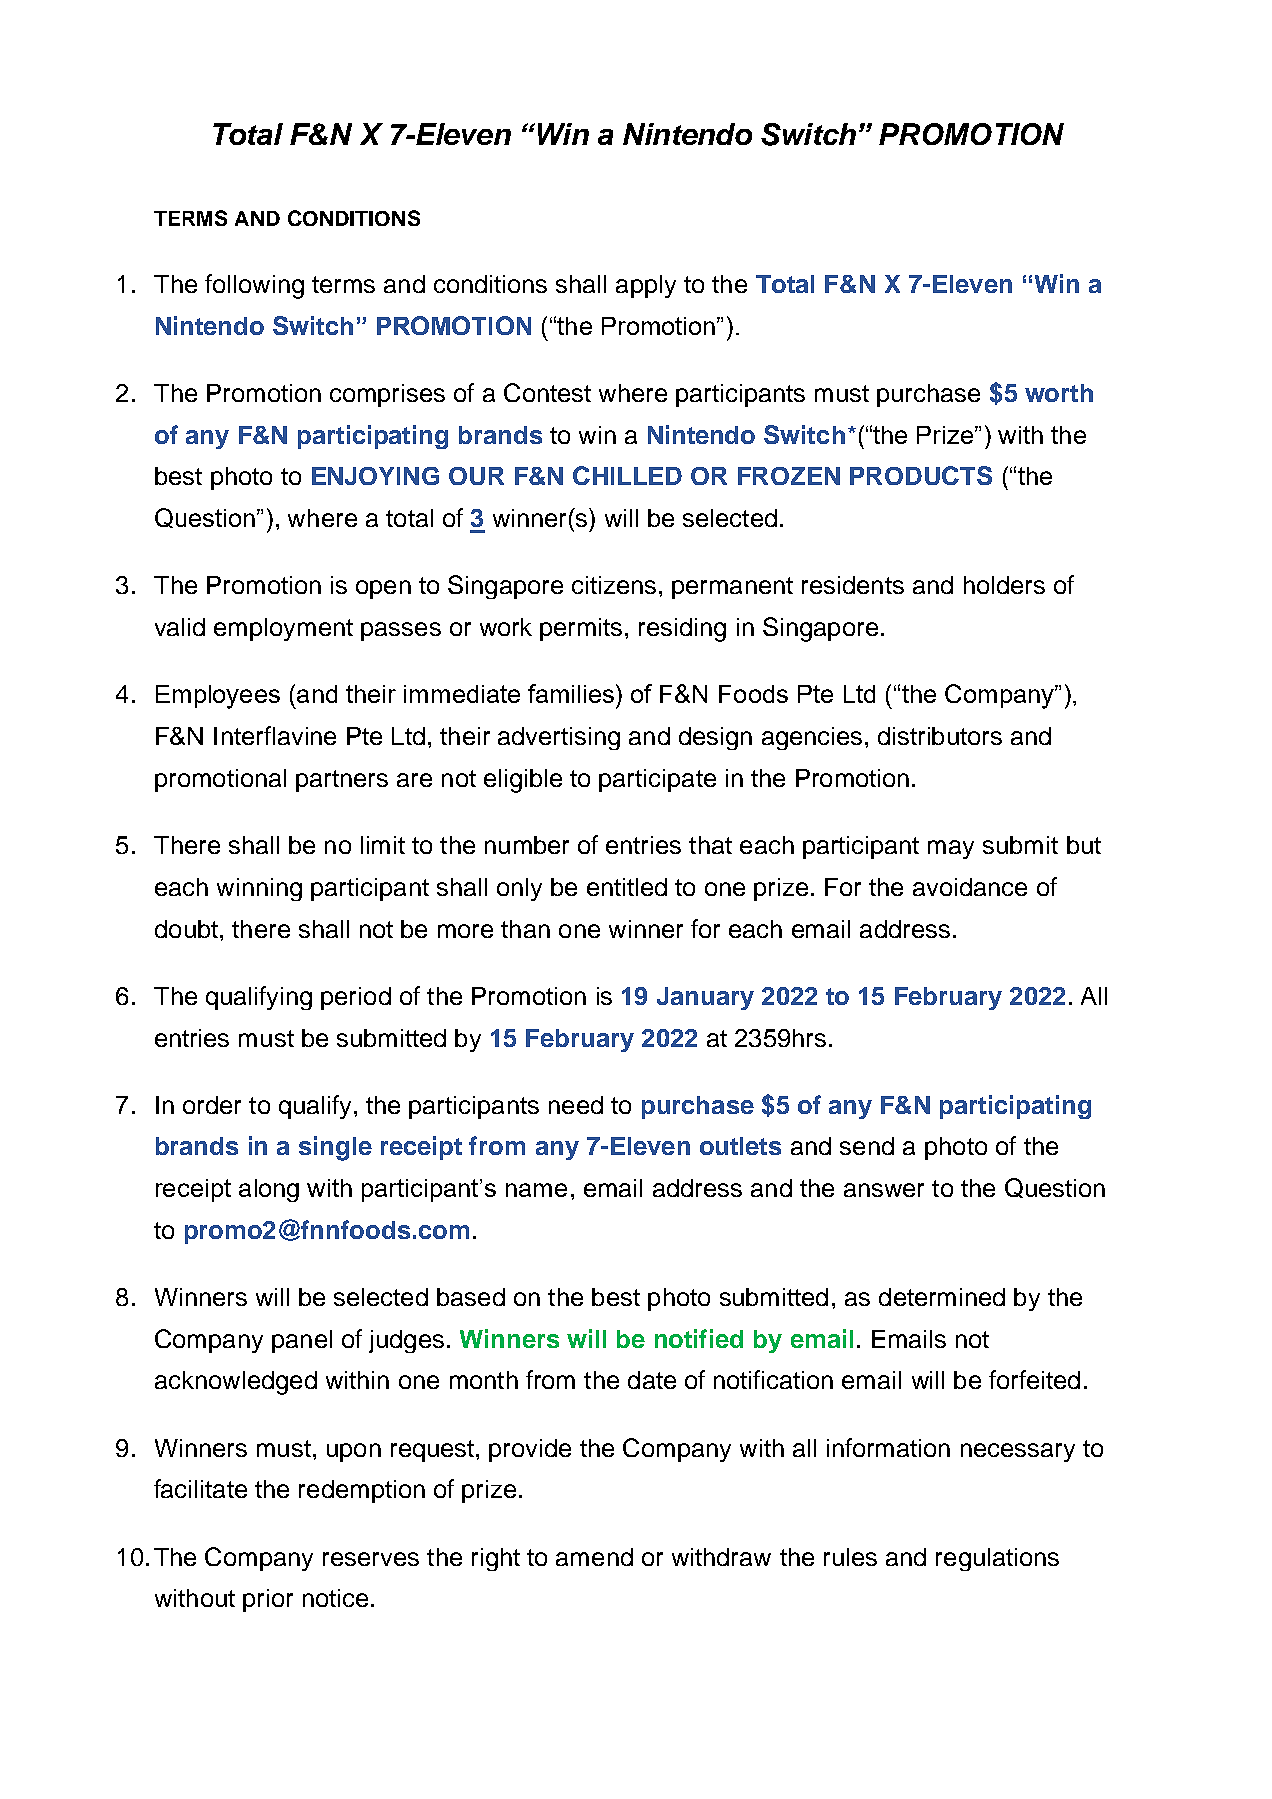 The image size is (1272, 1799). What do you see at coordinates (594, 1557) in the document?
I see `amend` at bounding box center [594, 1557].
